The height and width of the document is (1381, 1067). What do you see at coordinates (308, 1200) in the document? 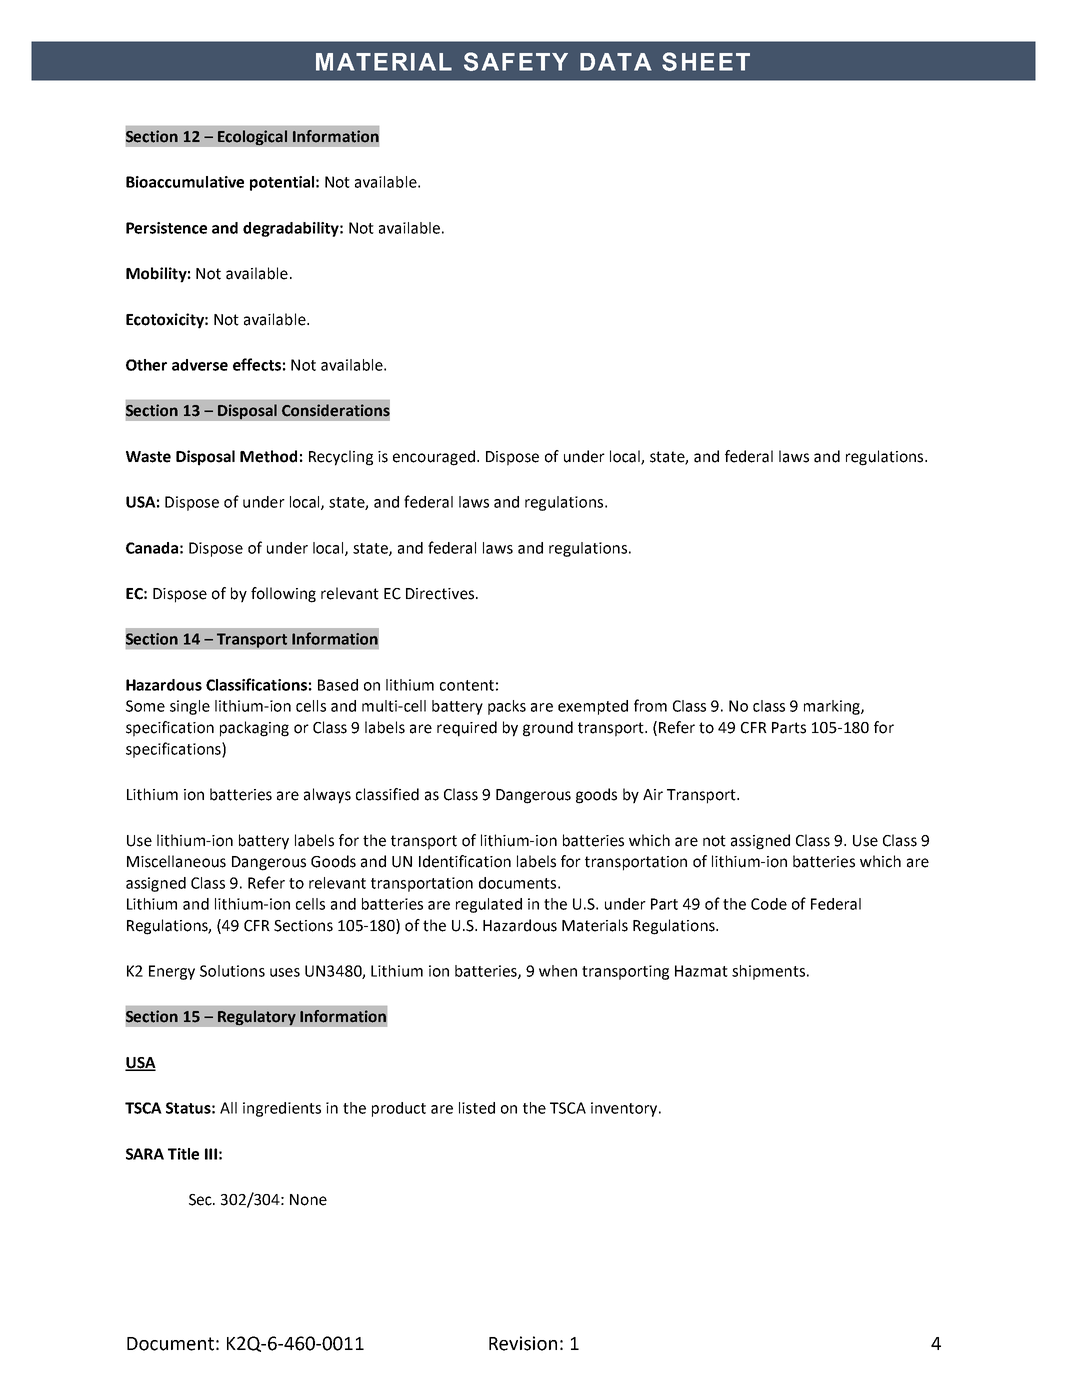
I see `None` at bounding box center [308, 1200].
